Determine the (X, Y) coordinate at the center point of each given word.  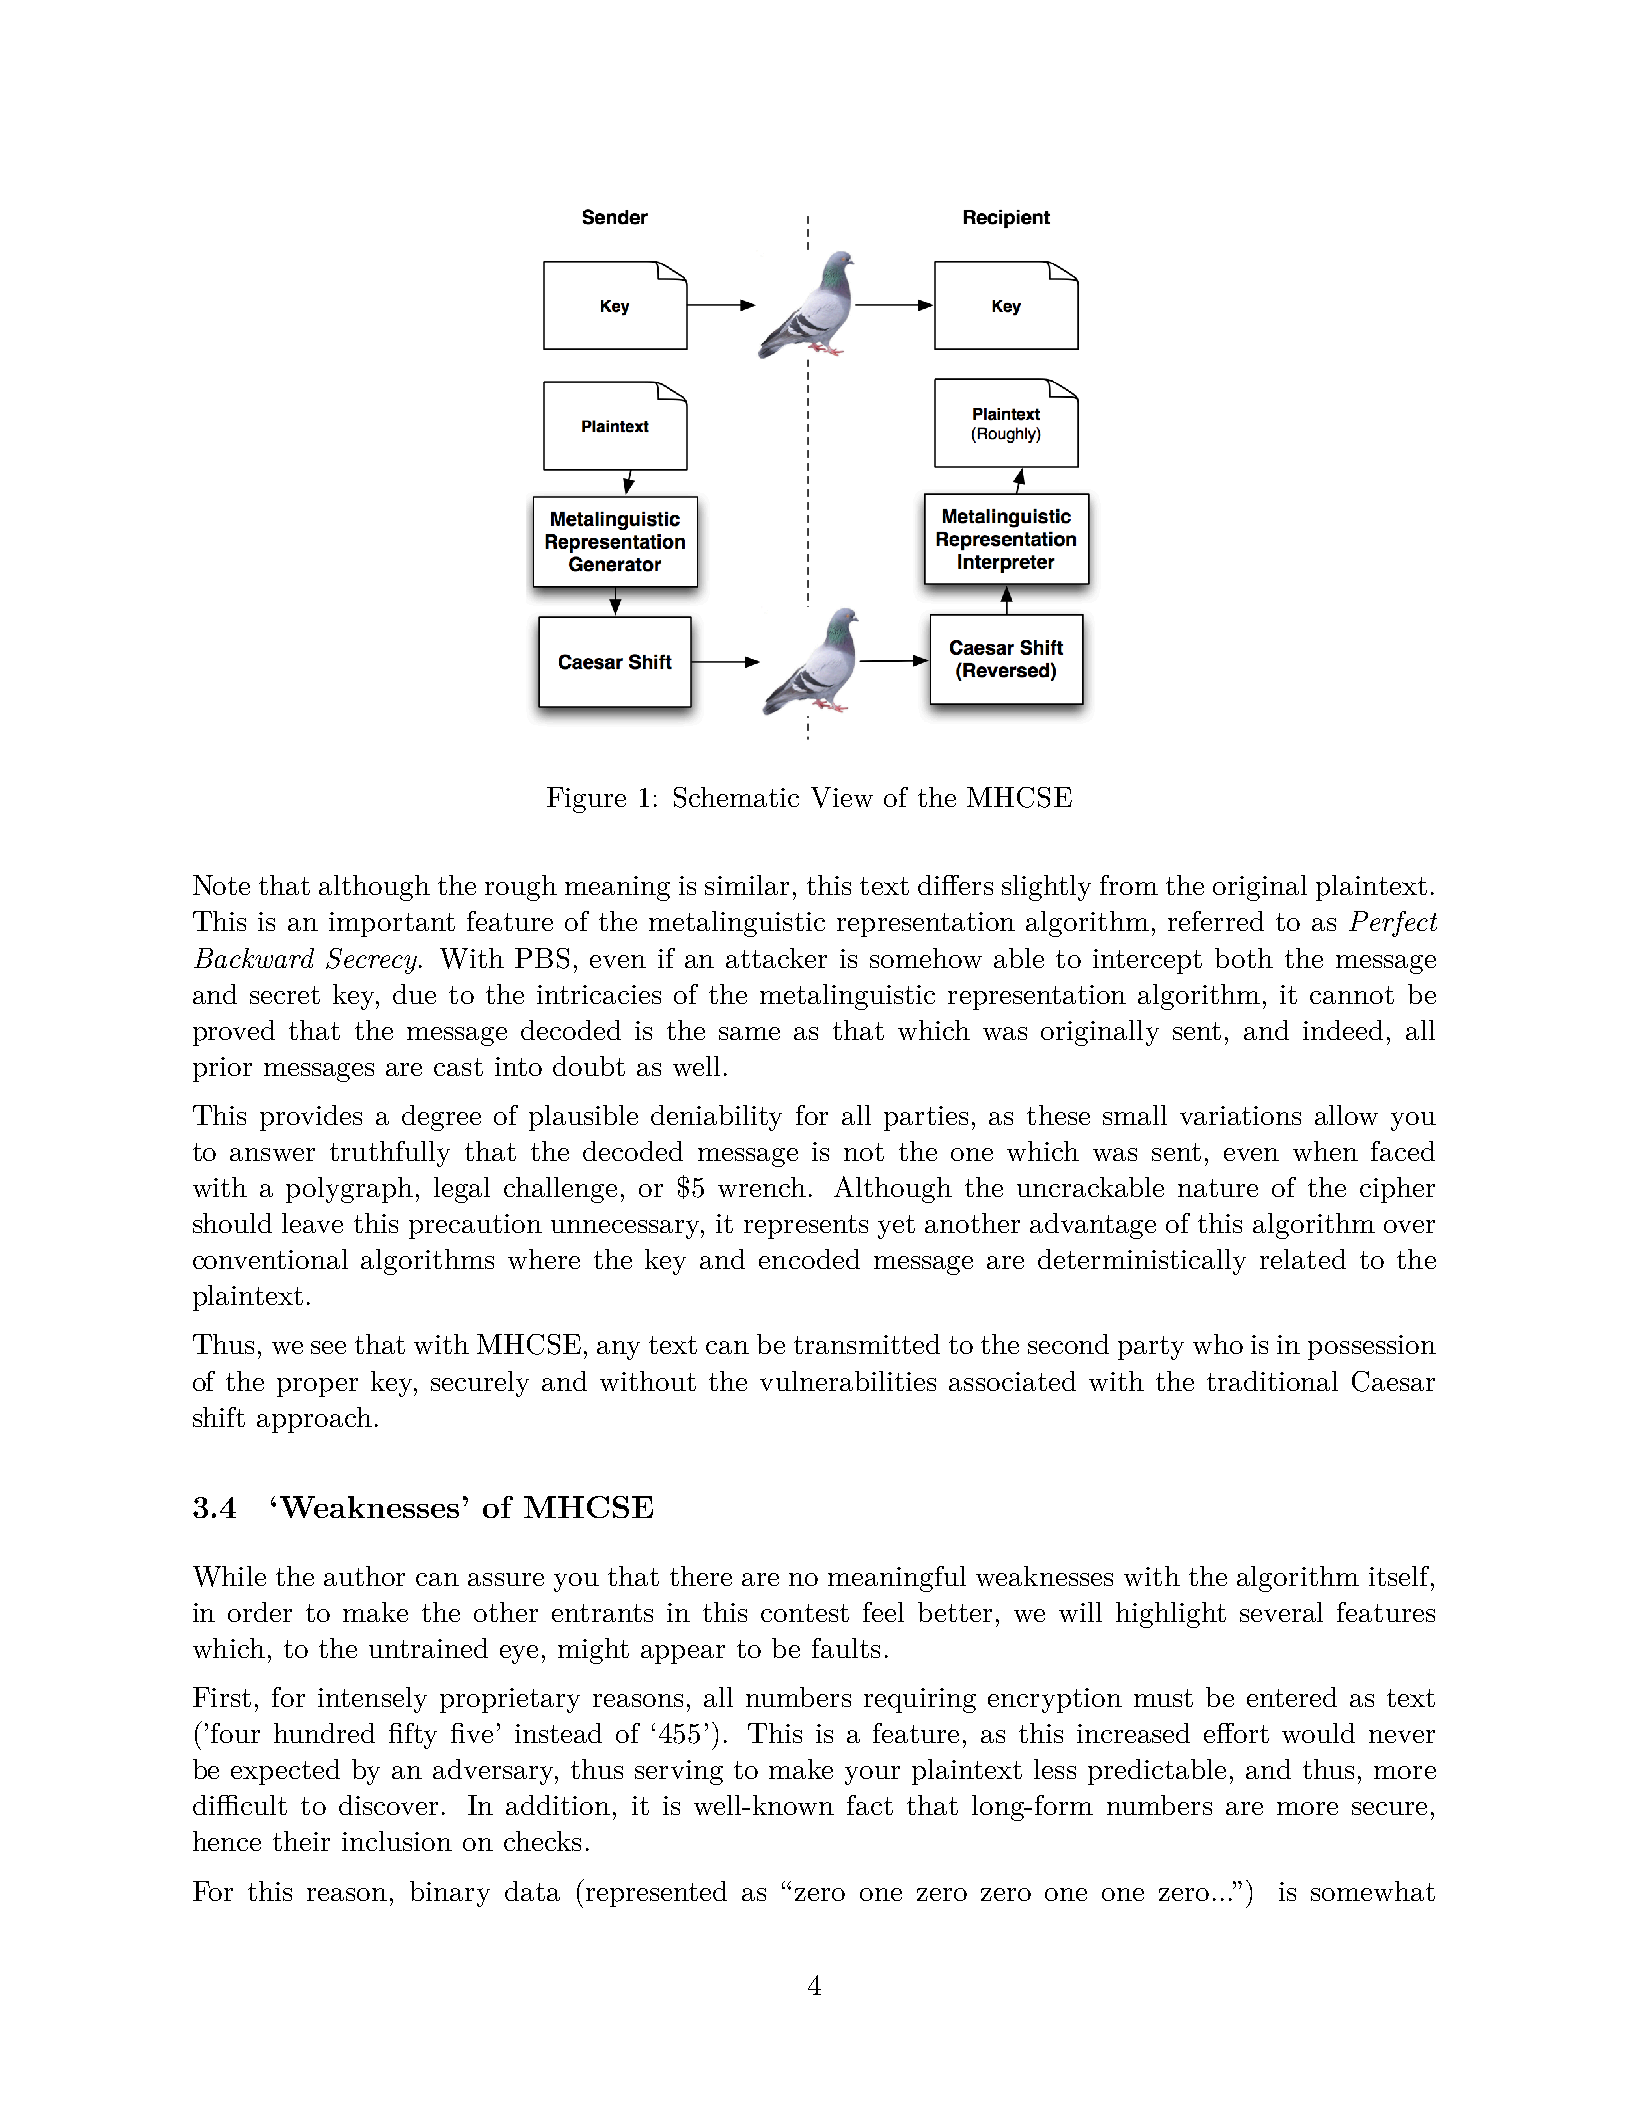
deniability (716, 1118)
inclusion (397, 1841)
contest (805, 1613)
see (328, 1347)
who (1218, 1344)
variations (1240, 1115)
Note (221, 885)
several (1281, 1612)
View (842, 797)
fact (870, 1805)
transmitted (867, 1344)
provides (311, 1118)
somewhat (1373, 1891)
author (364, 1576)
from (1129, 885)
